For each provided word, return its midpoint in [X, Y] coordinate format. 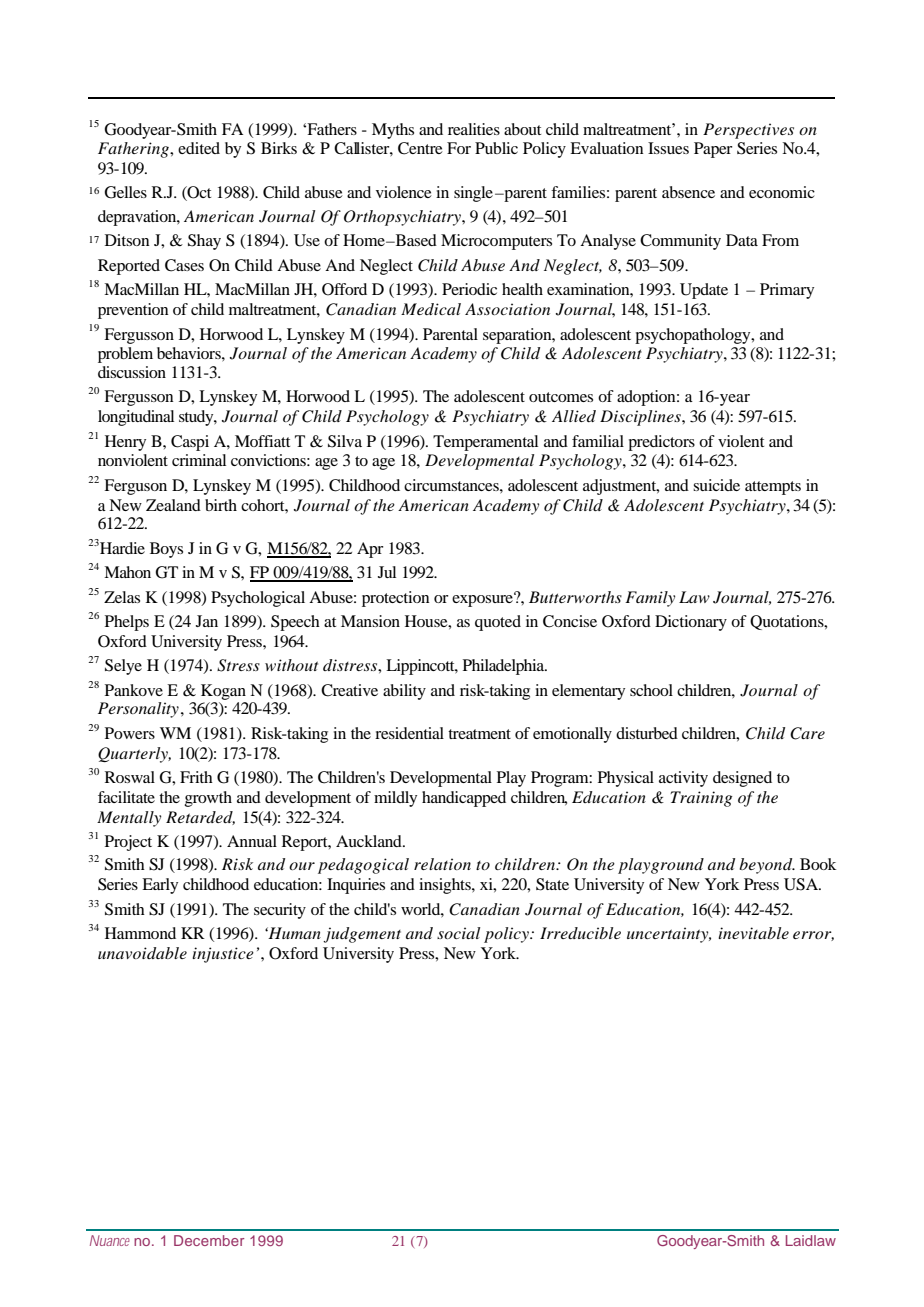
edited [199, 148]
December [209, 1240]
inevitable [753, 933]
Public [496, 148]
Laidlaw [811, 1240]
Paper [713, 150]
